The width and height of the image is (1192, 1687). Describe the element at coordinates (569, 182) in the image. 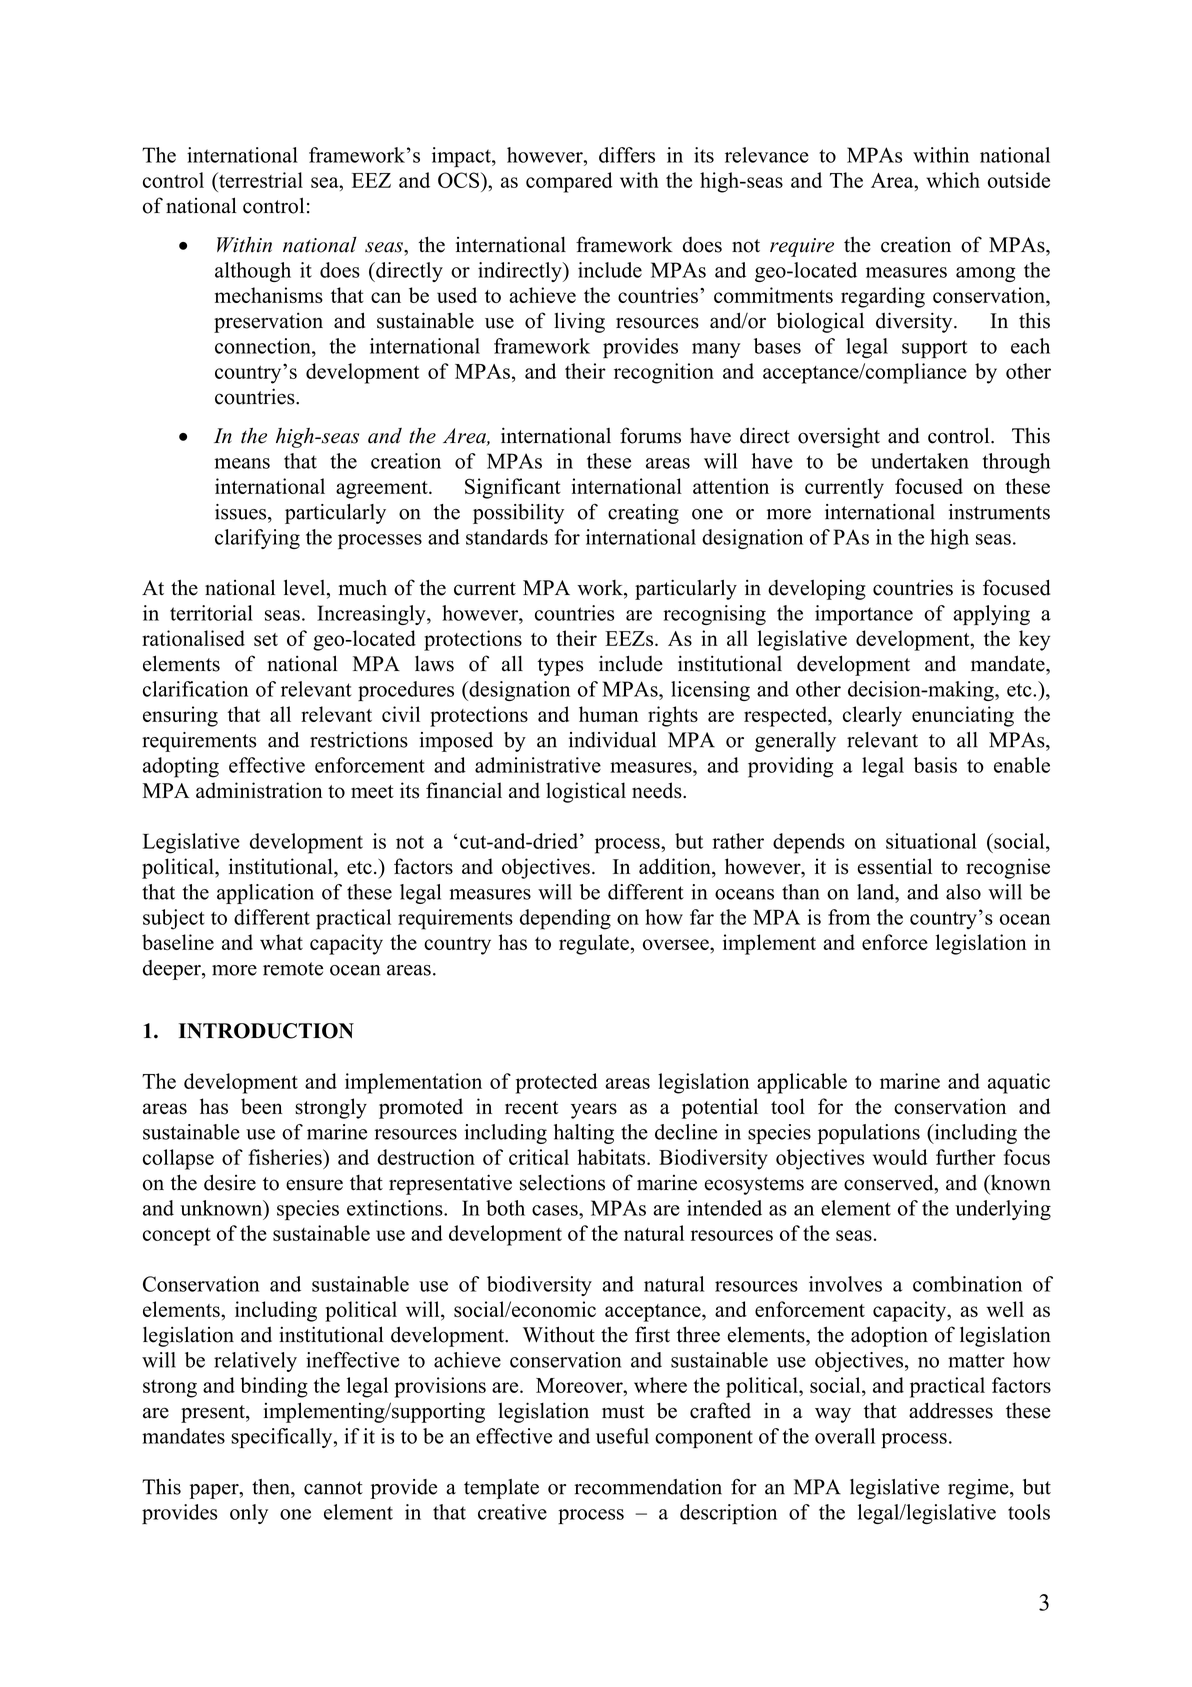

I see `compared` at that location.
